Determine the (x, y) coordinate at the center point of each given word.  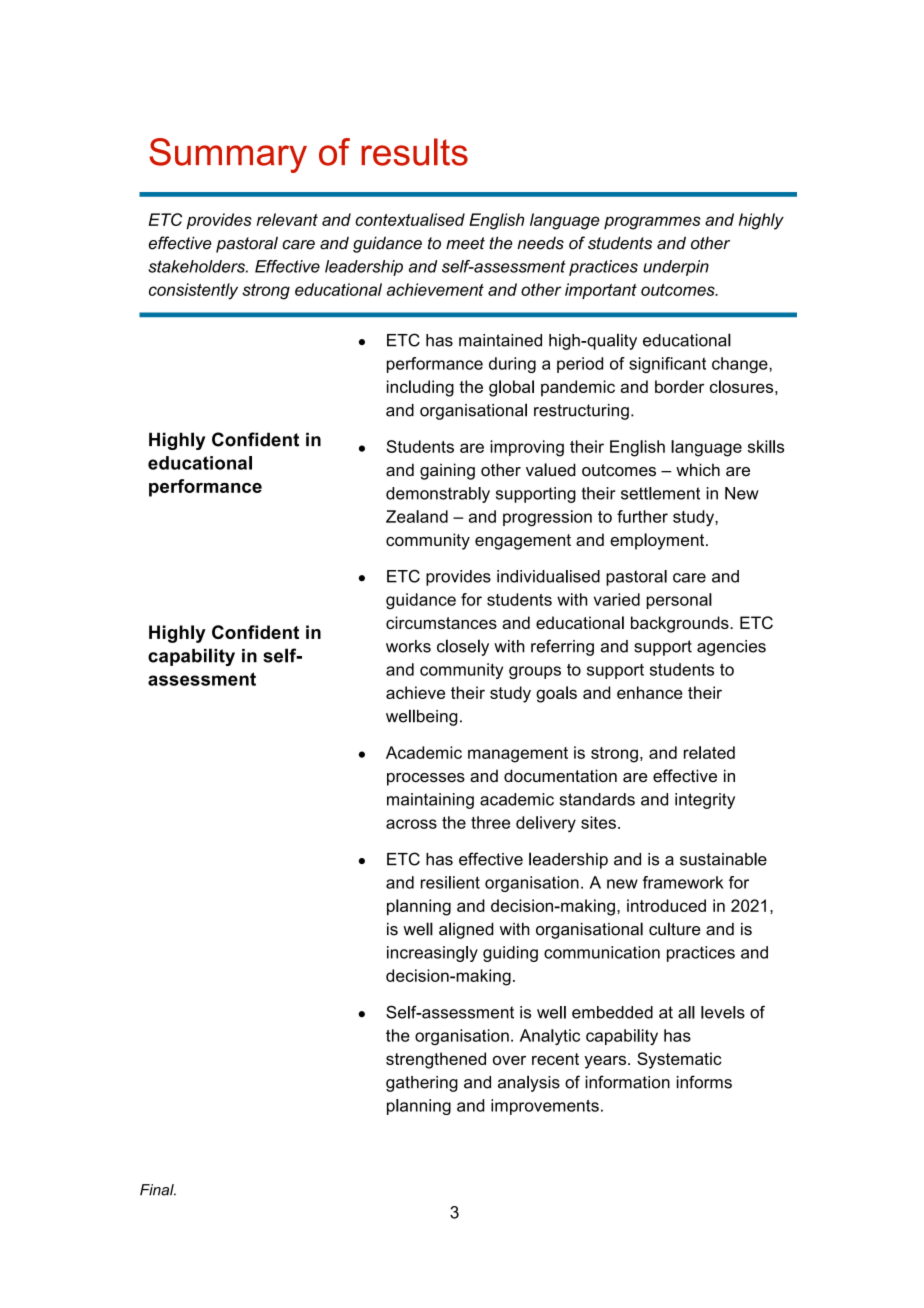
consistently (193, 291)
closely (463, 647)
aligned (466, 930)
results (414, 152)
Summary (228, 155)
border (679, 386)
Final (158, 1190)
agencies (731, 648)
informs (704, 1082)
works (408, 646)
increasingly (432, 954)
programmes (652, 223)
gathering (422, 1084)
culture (675, 929)
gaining (447, 471)
